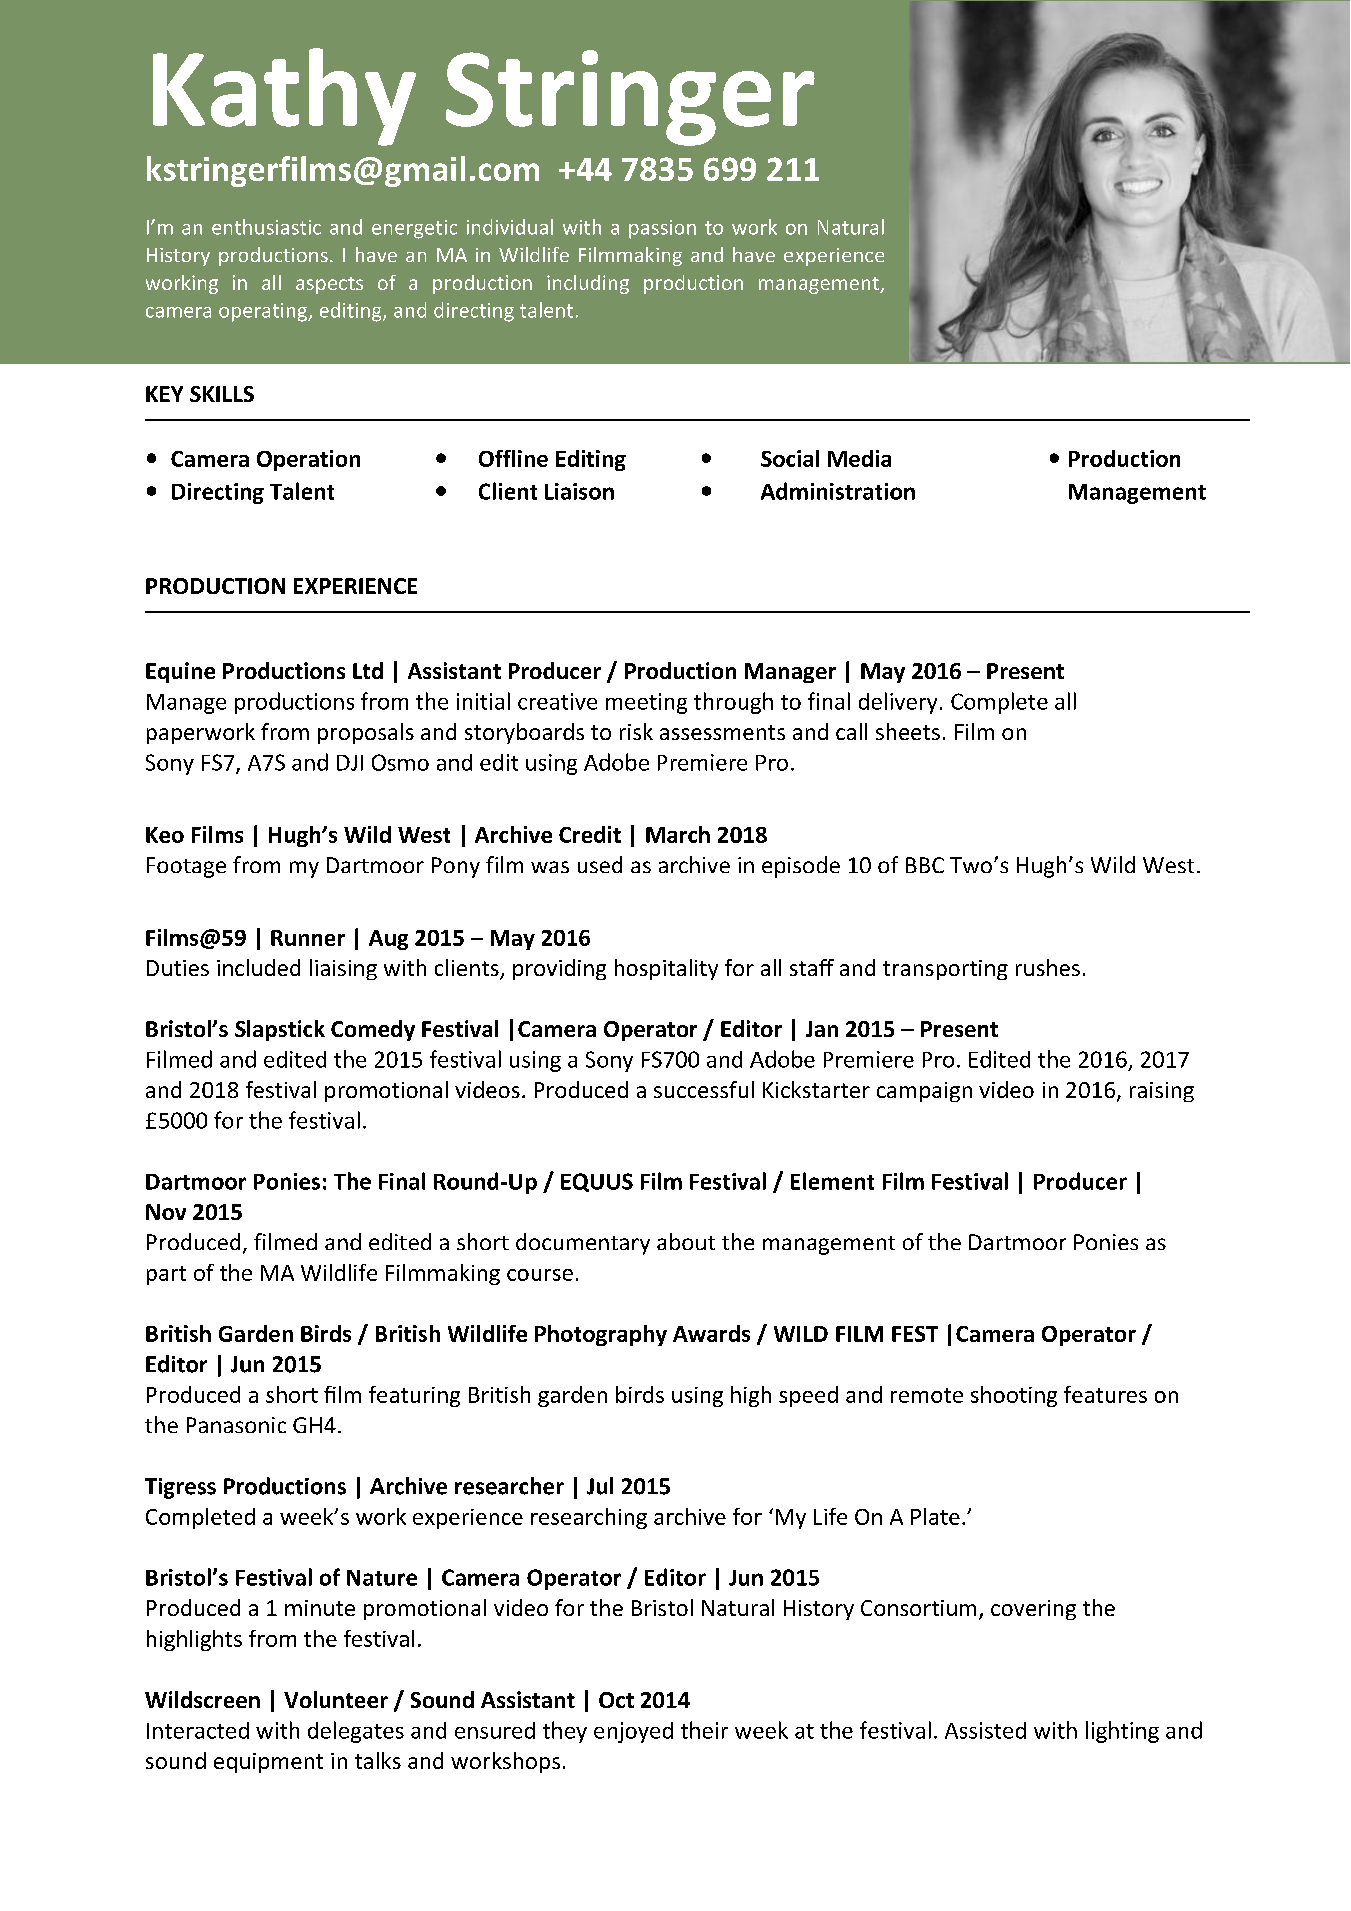  I want to click on enjoyed, so click(633, 1732).
